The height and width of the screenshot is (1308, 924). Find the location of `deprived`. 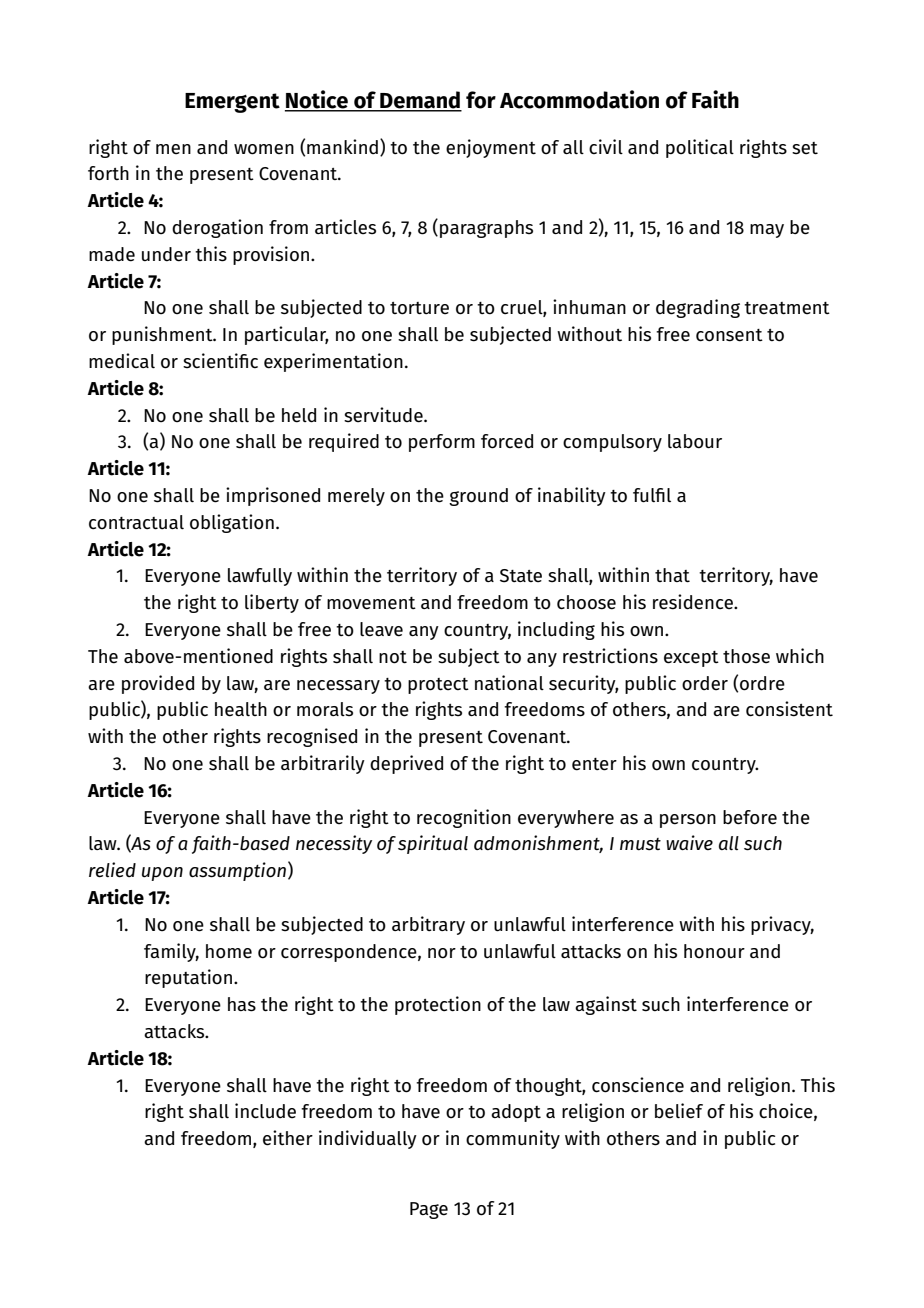

deprived is located at coordinates (406, 764).
